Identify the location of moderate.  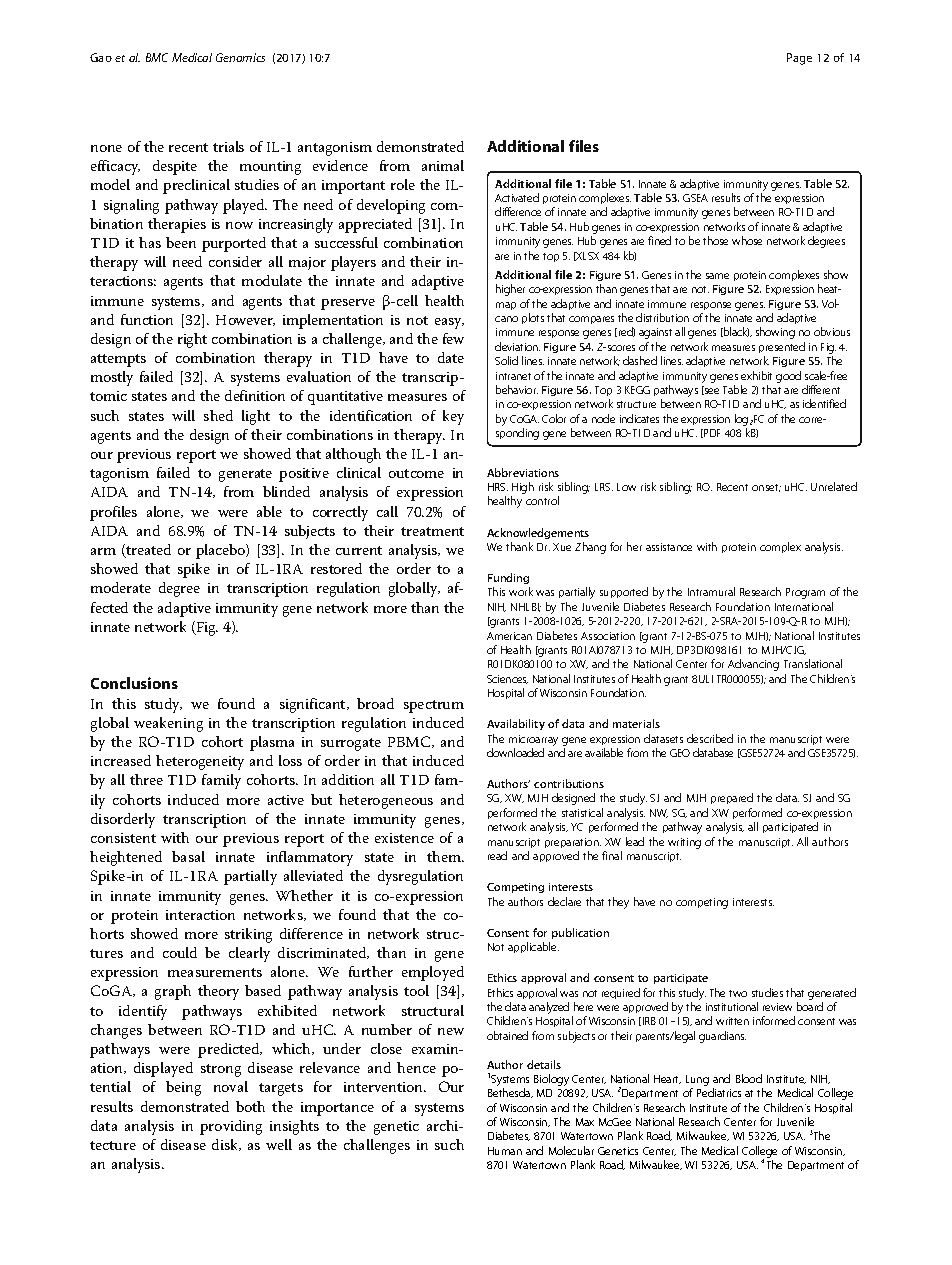
(121, 587).
